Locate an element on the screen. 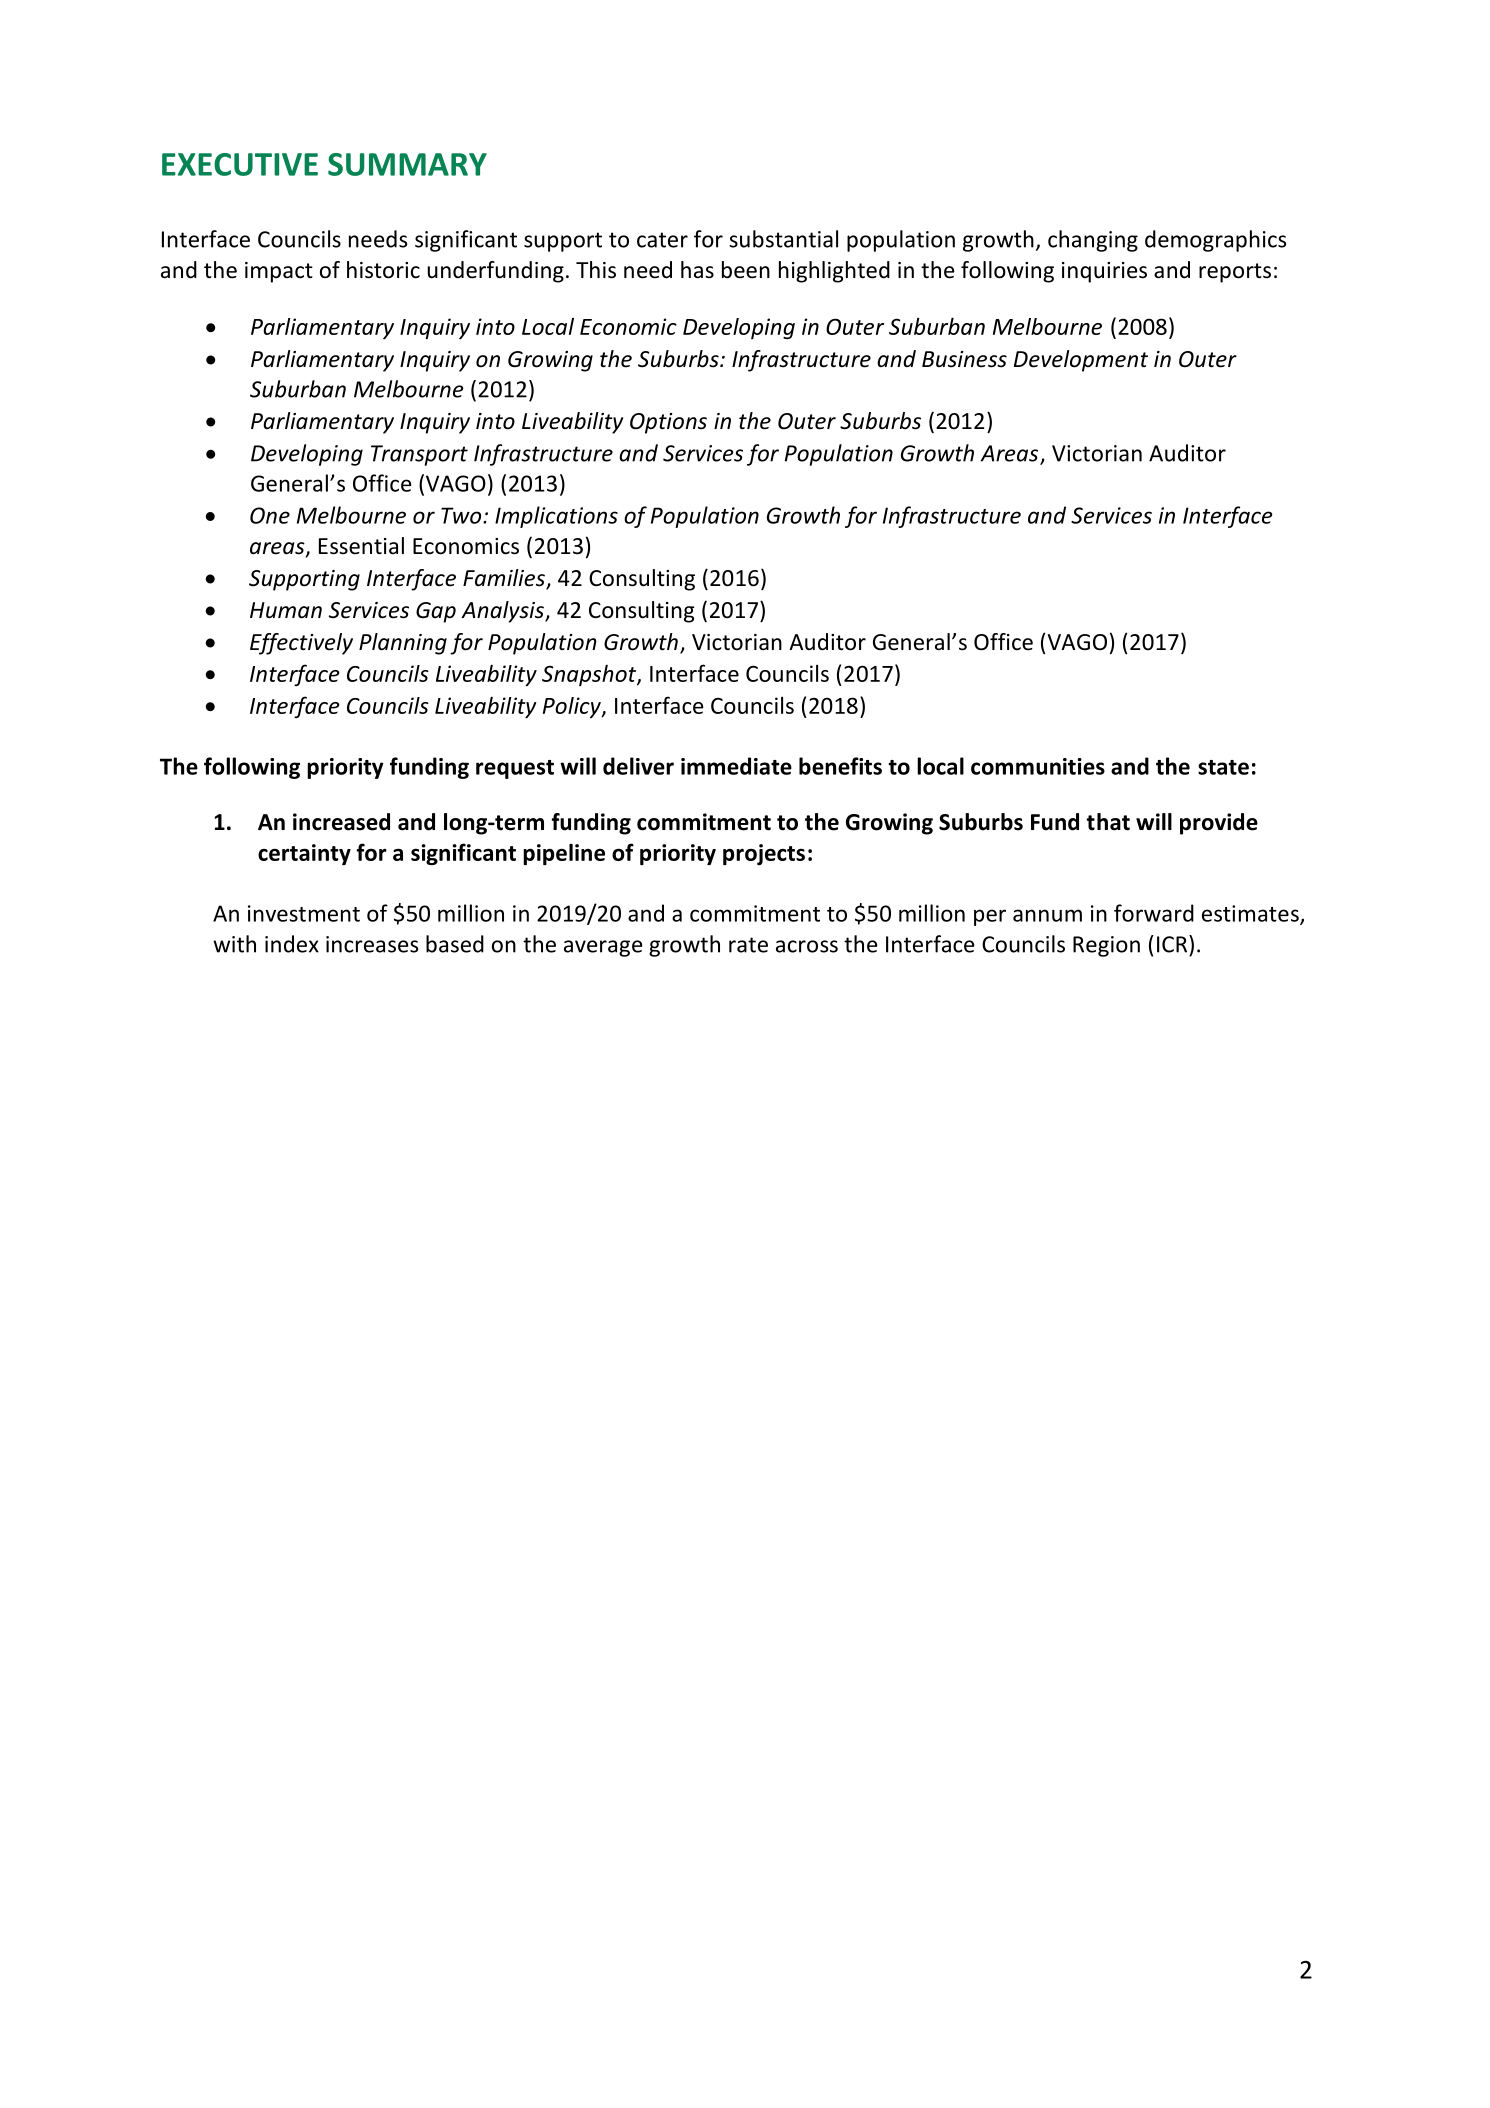  substantial is located at coordinates (783, 239).
